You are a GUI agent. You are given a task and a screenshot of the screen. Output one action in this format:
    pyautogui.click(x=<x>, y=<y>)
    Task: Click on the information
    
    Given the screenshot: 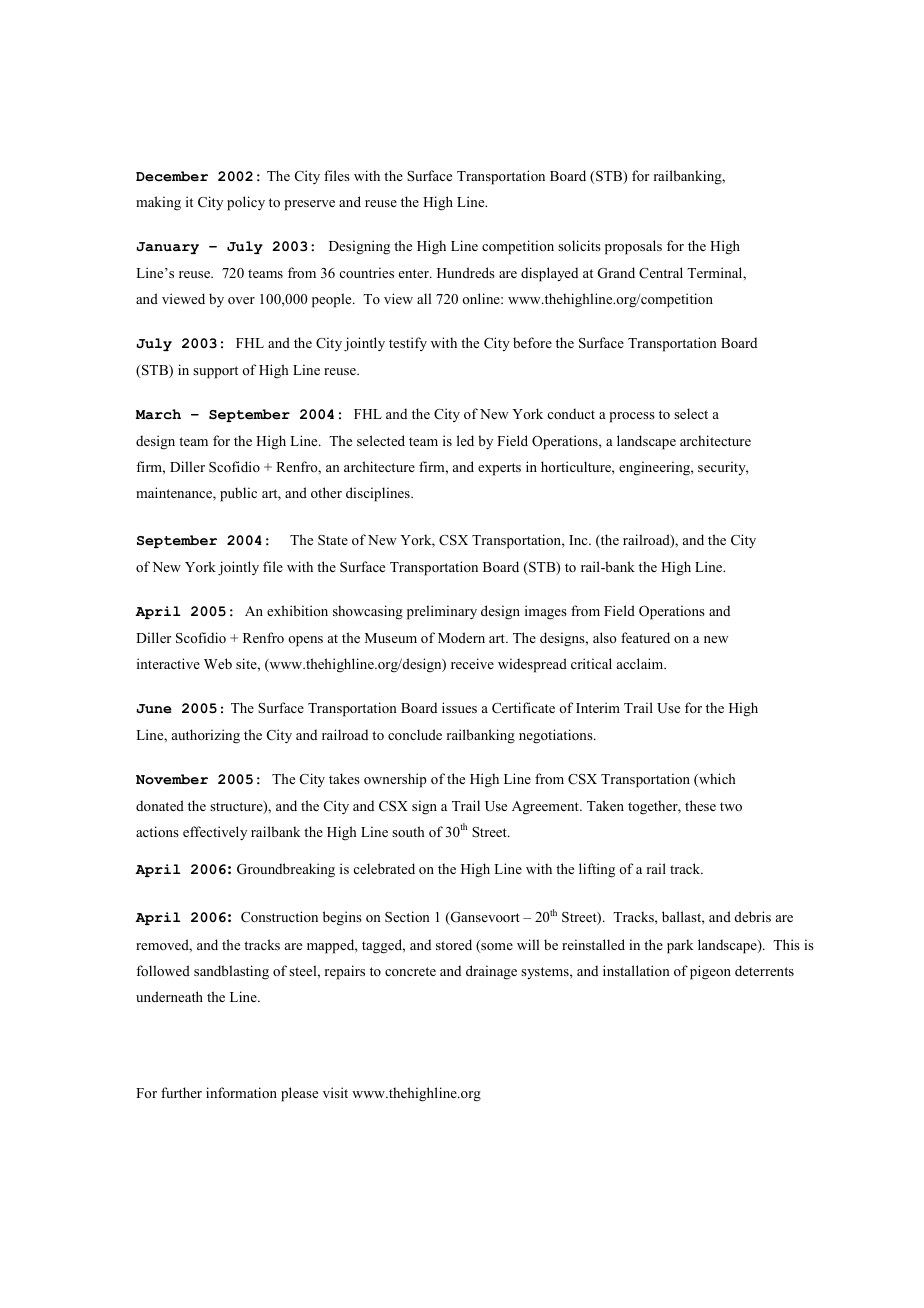 What is the action you would take?
    pyautogui.click(x=241, y=1092)
